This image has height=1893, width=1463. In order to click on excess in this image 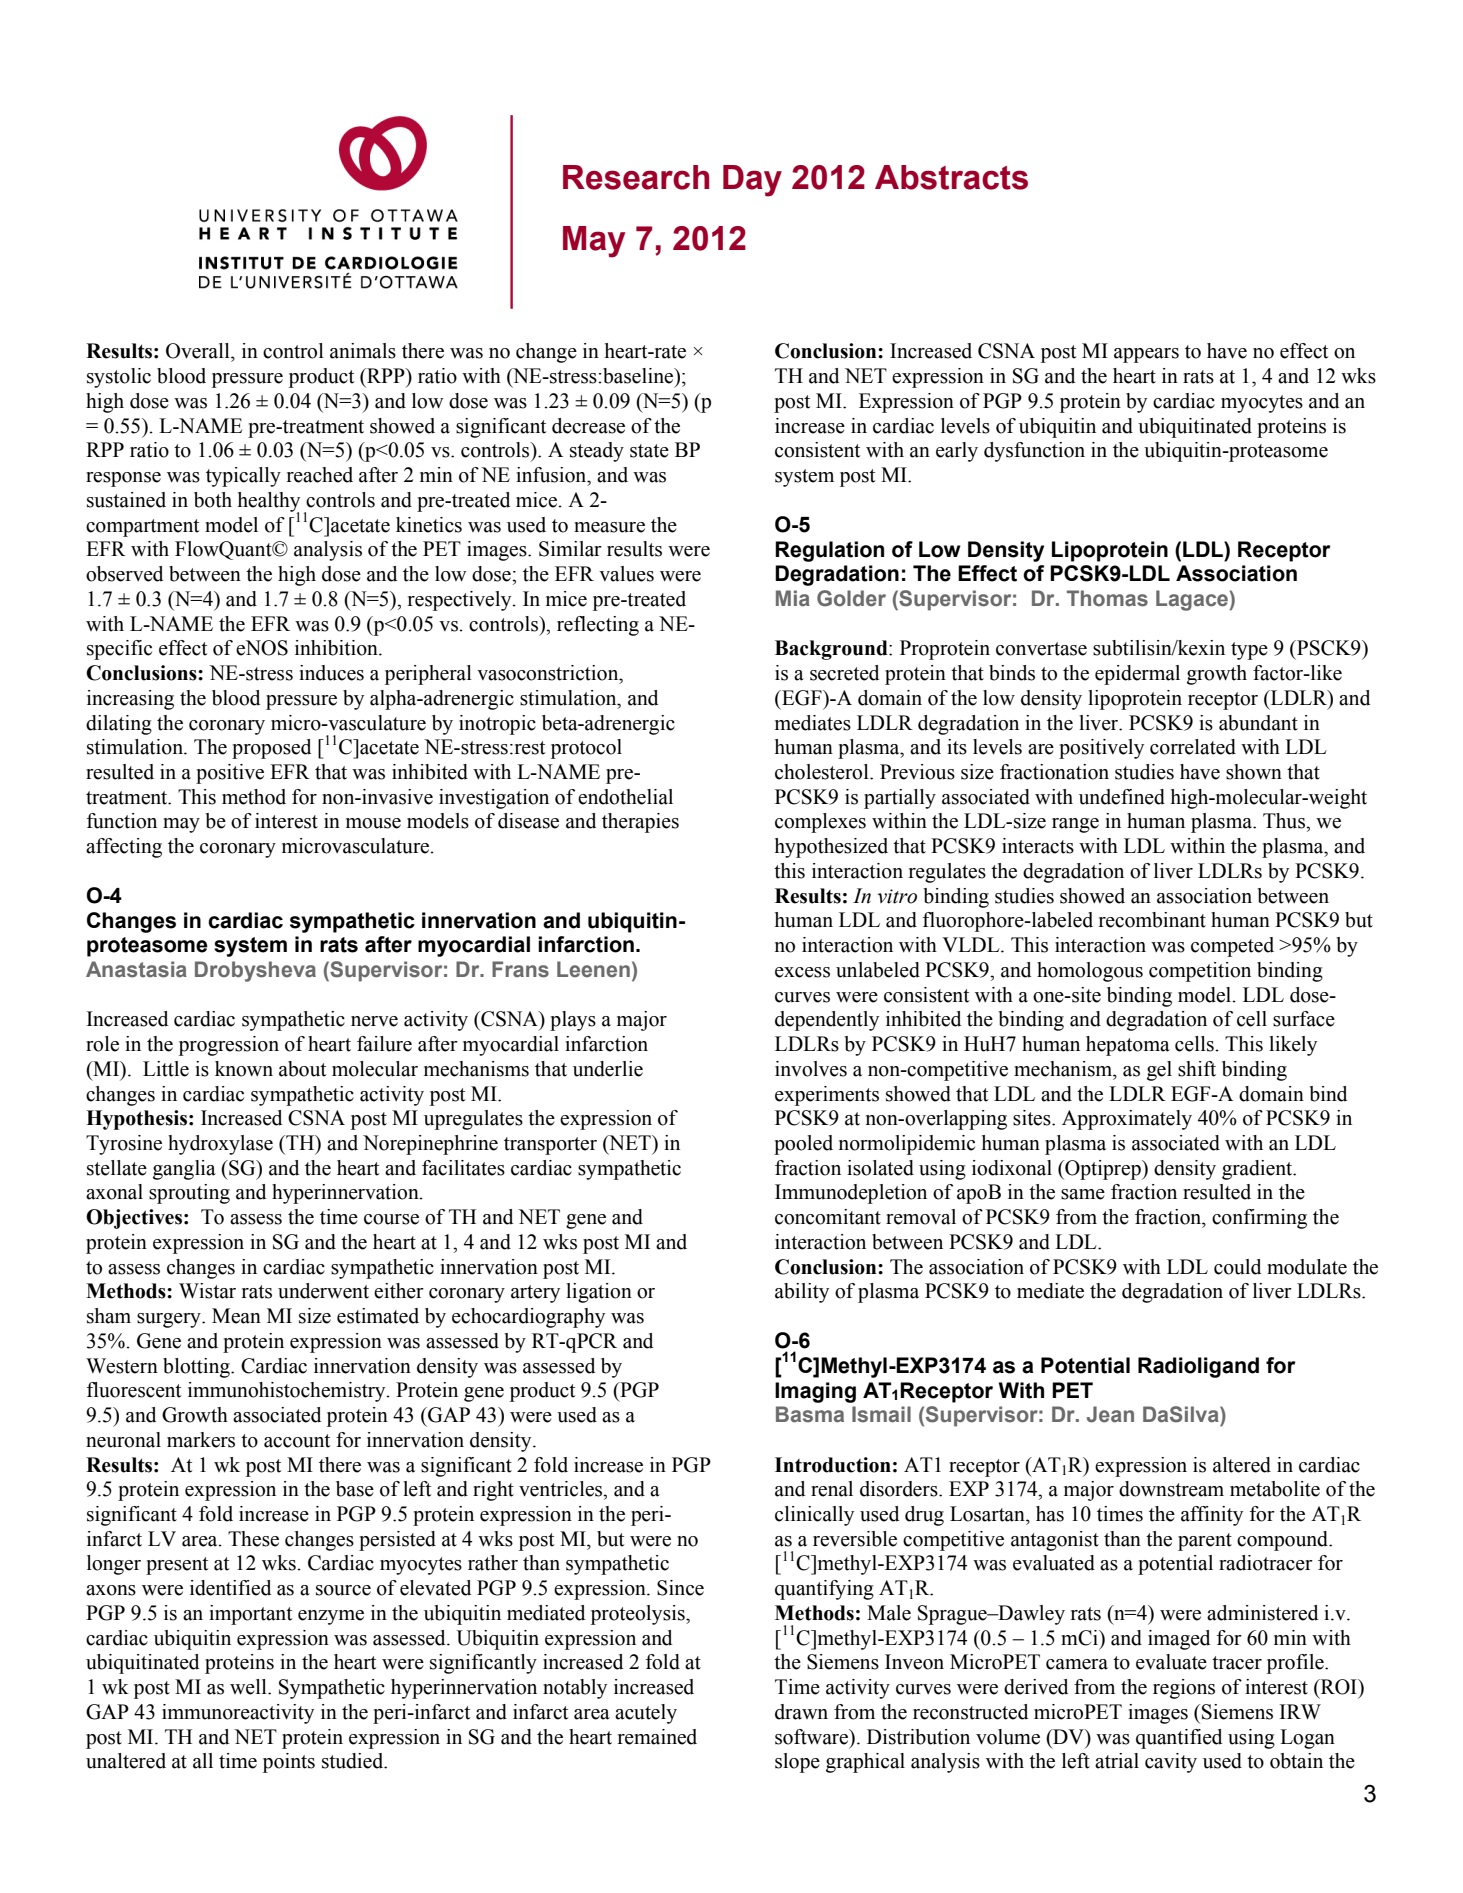, I will do `click(802, 972)`.
